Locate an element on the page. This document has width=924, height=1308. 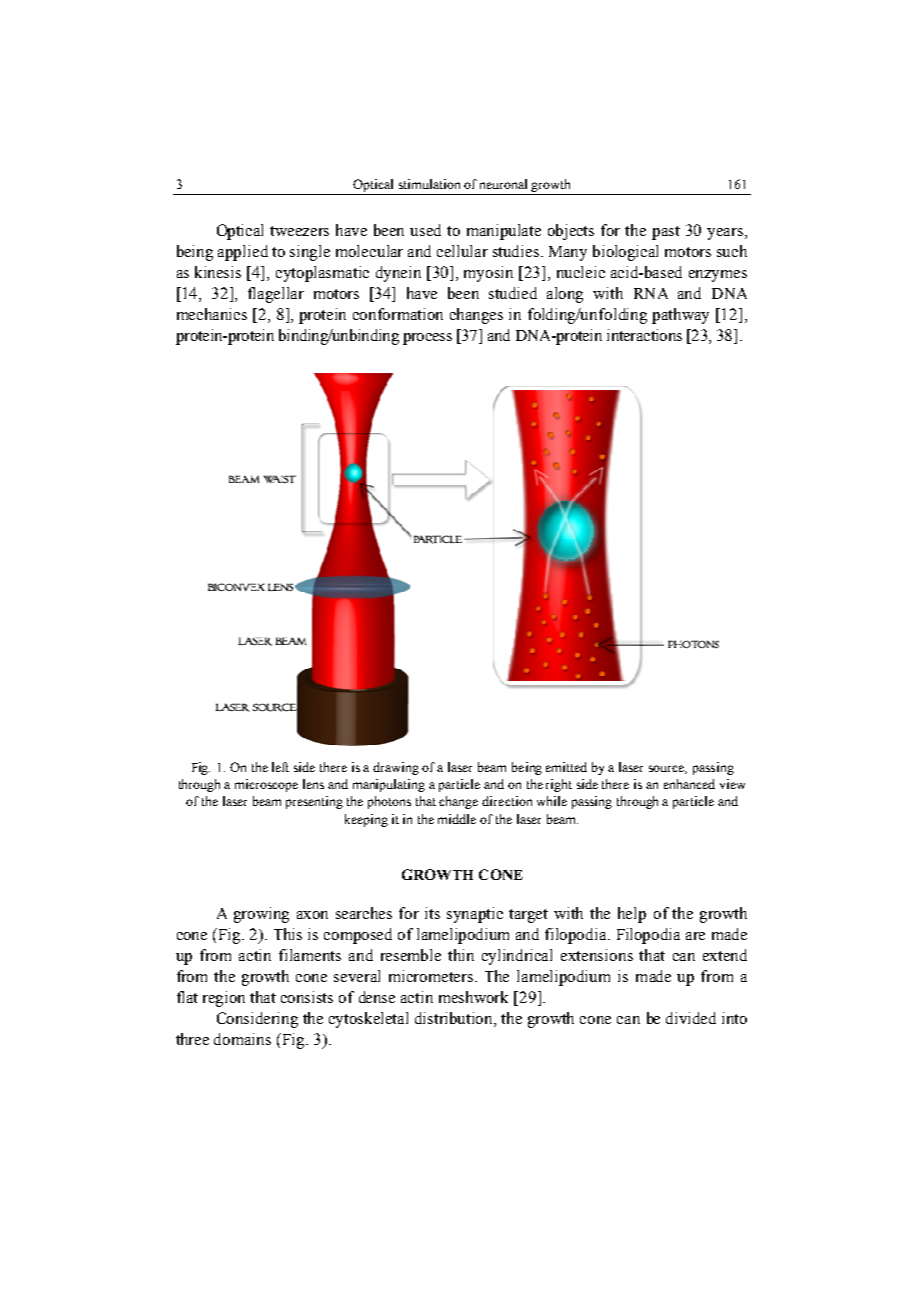
drawing is located at coordinates (396, 768).
